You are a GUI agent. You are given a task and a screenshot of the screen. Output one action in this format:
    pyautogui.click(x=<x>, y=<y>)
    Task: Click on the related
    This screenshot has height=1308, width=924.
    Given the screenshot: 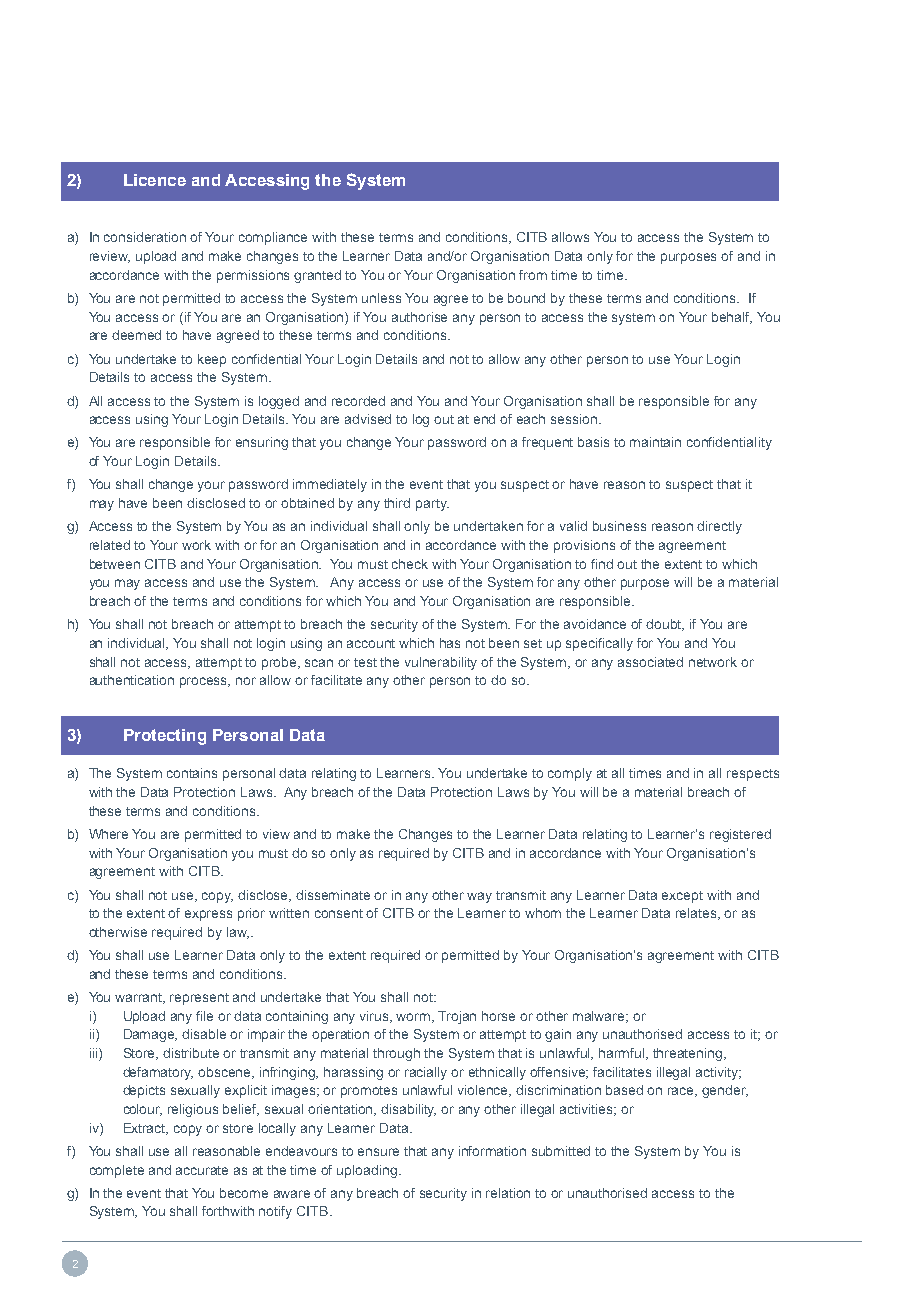 What is the action you would take?
    pyautogui.click(x=110, y=545)
